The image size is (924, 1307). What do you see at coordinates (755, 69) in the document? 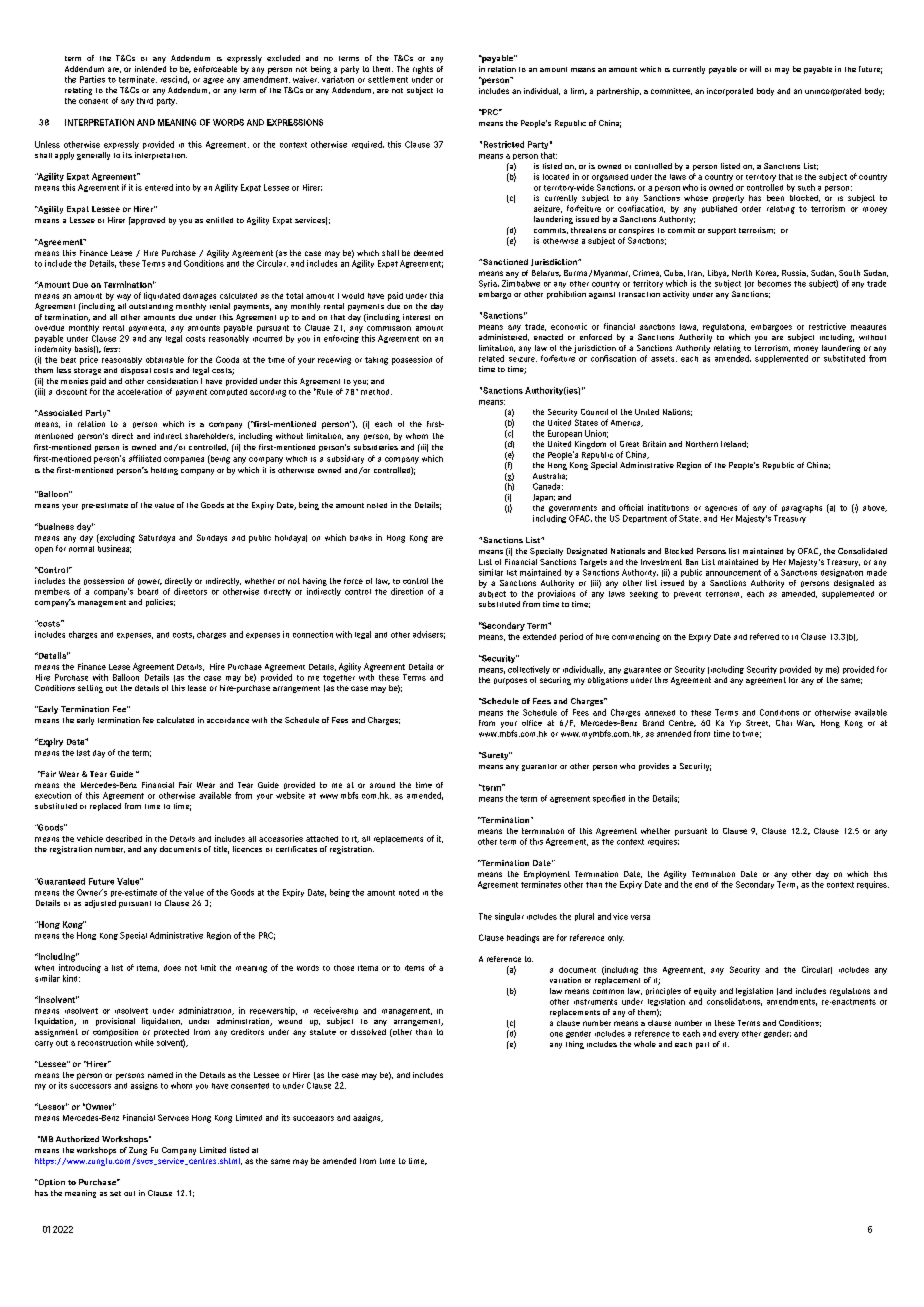
I see `will` at bounding box center [755, 69].
